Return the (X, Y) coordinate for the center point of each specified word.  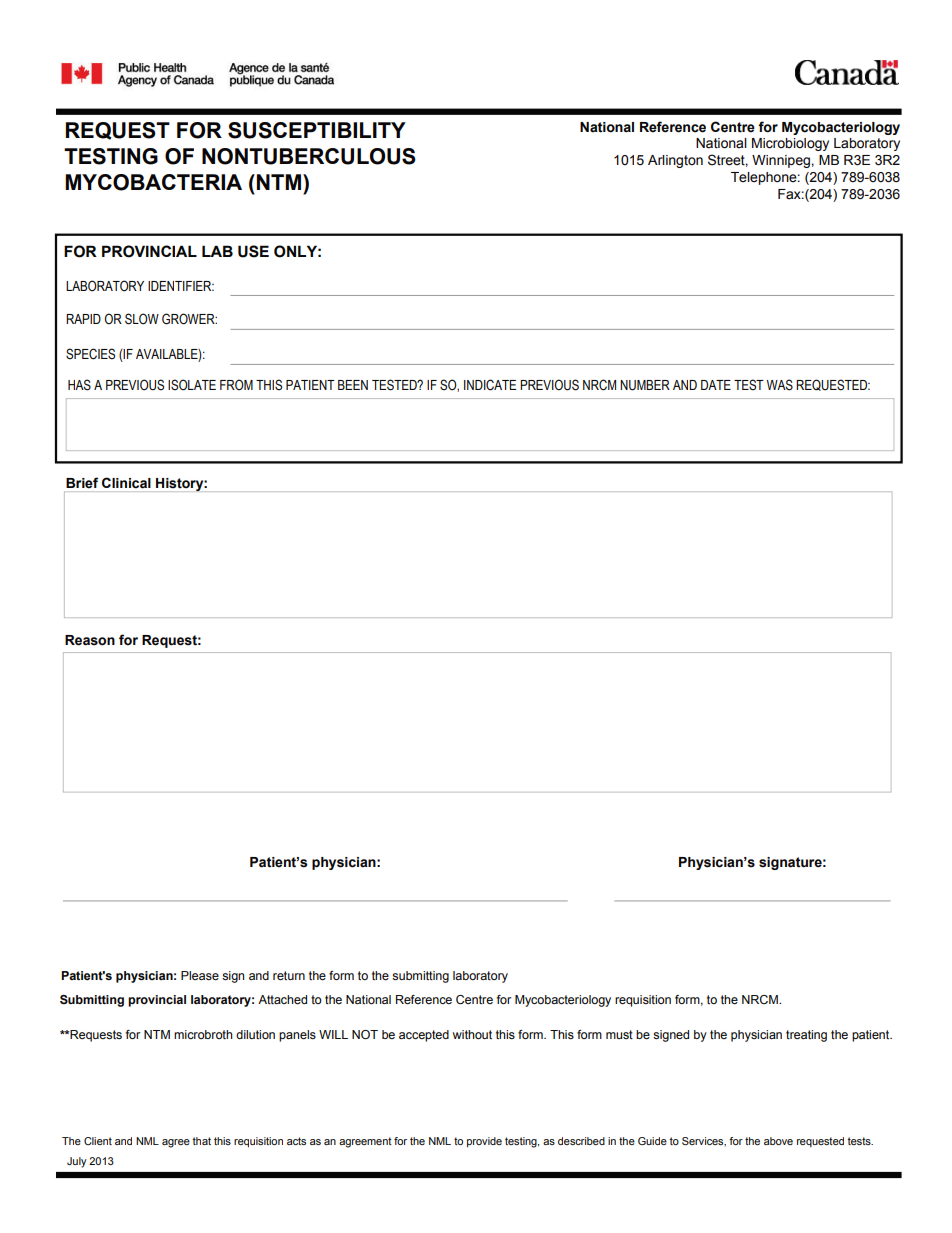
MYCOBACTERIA (153, 182)
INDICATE (490, 385)
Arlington (675, 161)
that (201, 1141)
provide (484, 1142)
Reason (90, 640)
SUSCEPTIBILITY (317, 130)
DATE (716, 385)
